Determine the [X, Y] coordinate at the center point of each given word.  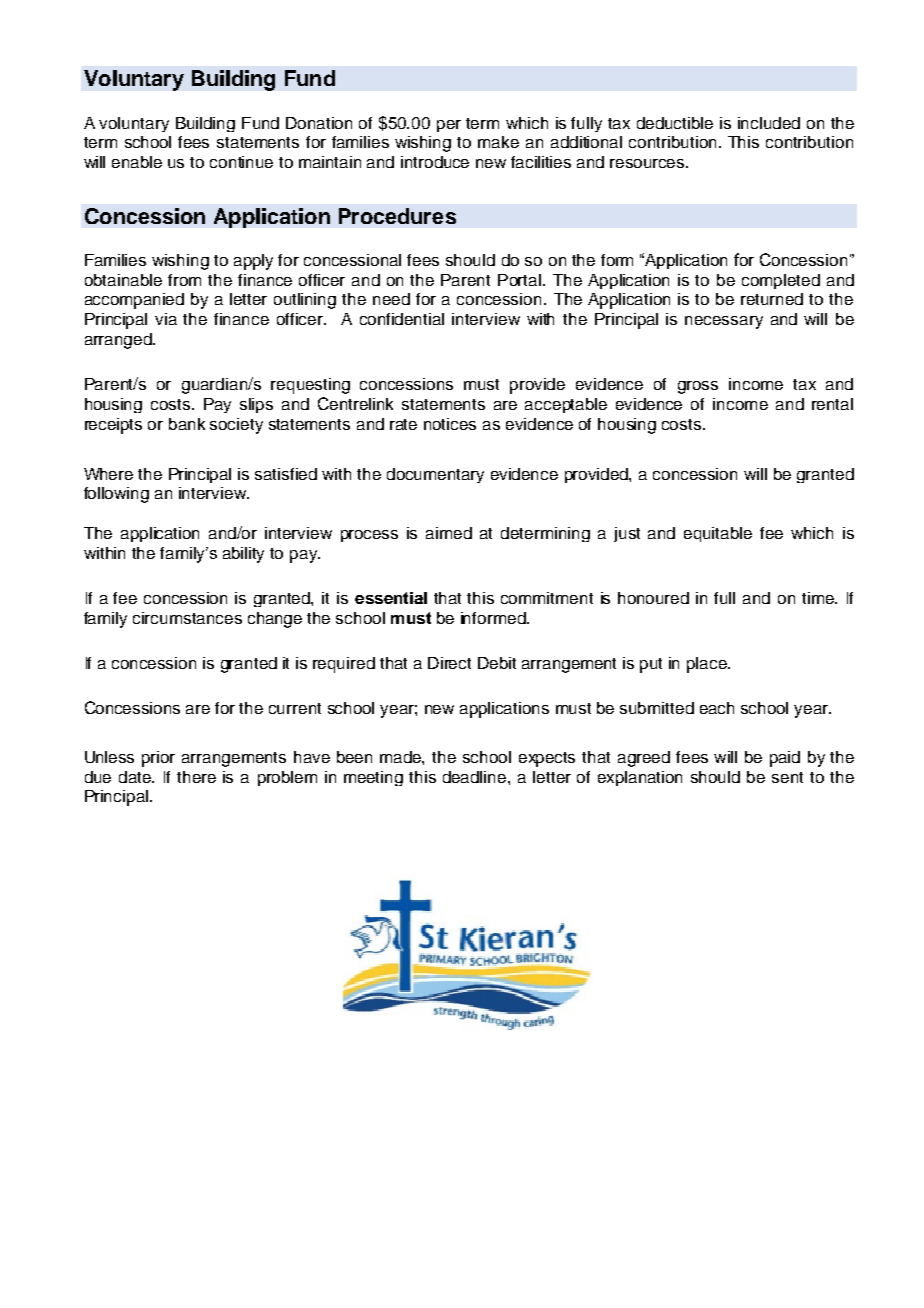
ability [243, 555]
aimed [449, 533]
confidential [402, 319]
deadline [476, 777]
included [769, 123]
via [166, 319]
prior [158, 759]
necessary [724, 322]
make [498, 142]
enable [137, 162]
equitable [718, 534]
